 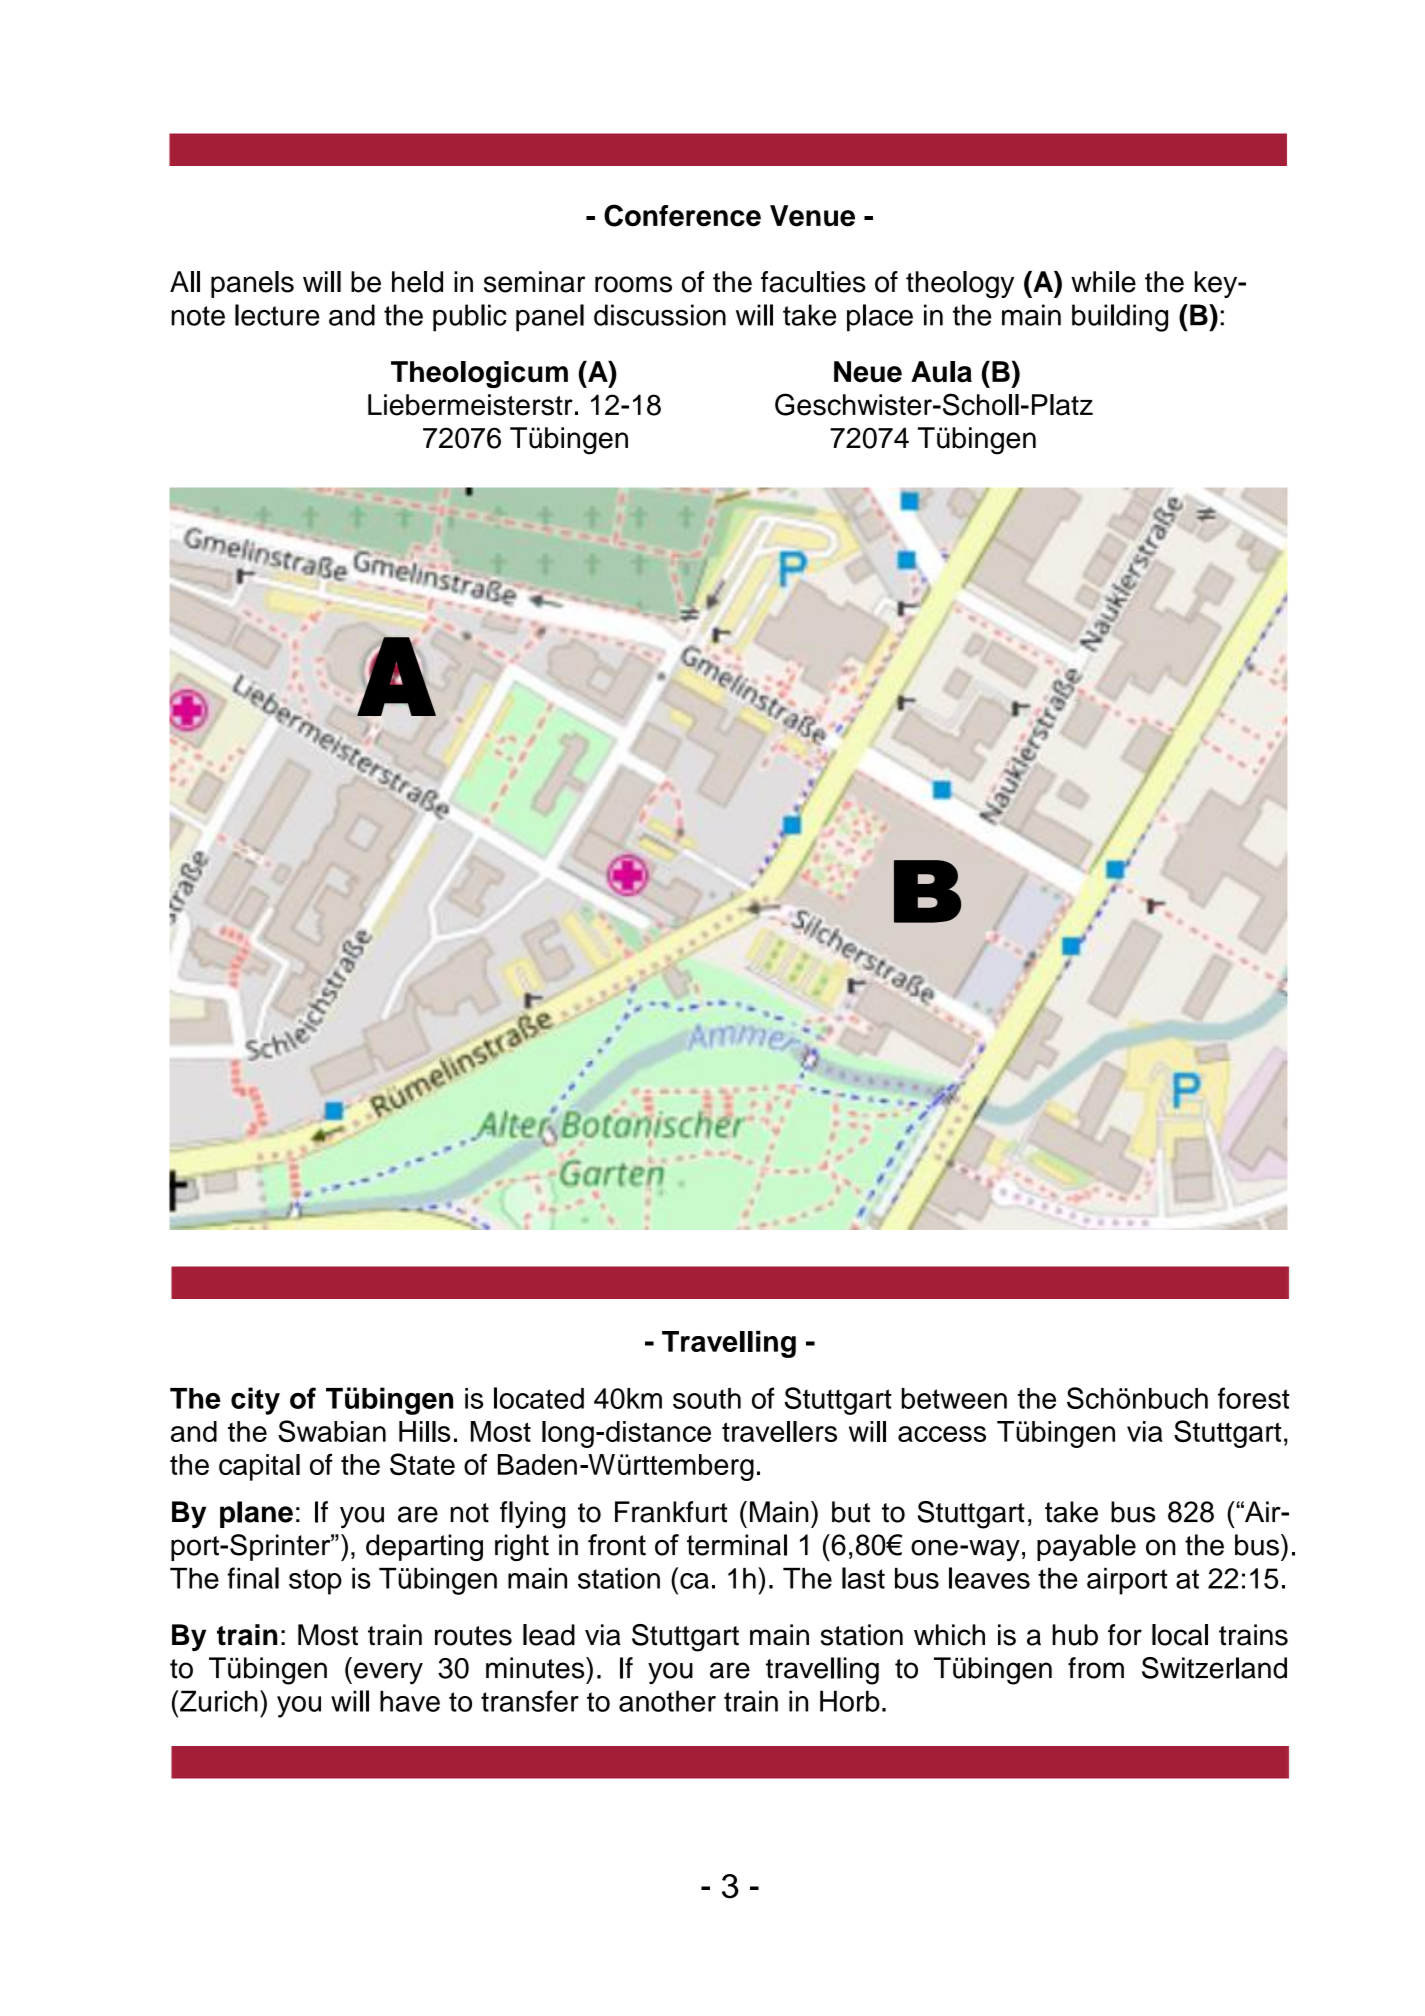 What do you see at coordinates (417, 282) in the screenshot?
I see `held` at bounding box center [417, 282].
